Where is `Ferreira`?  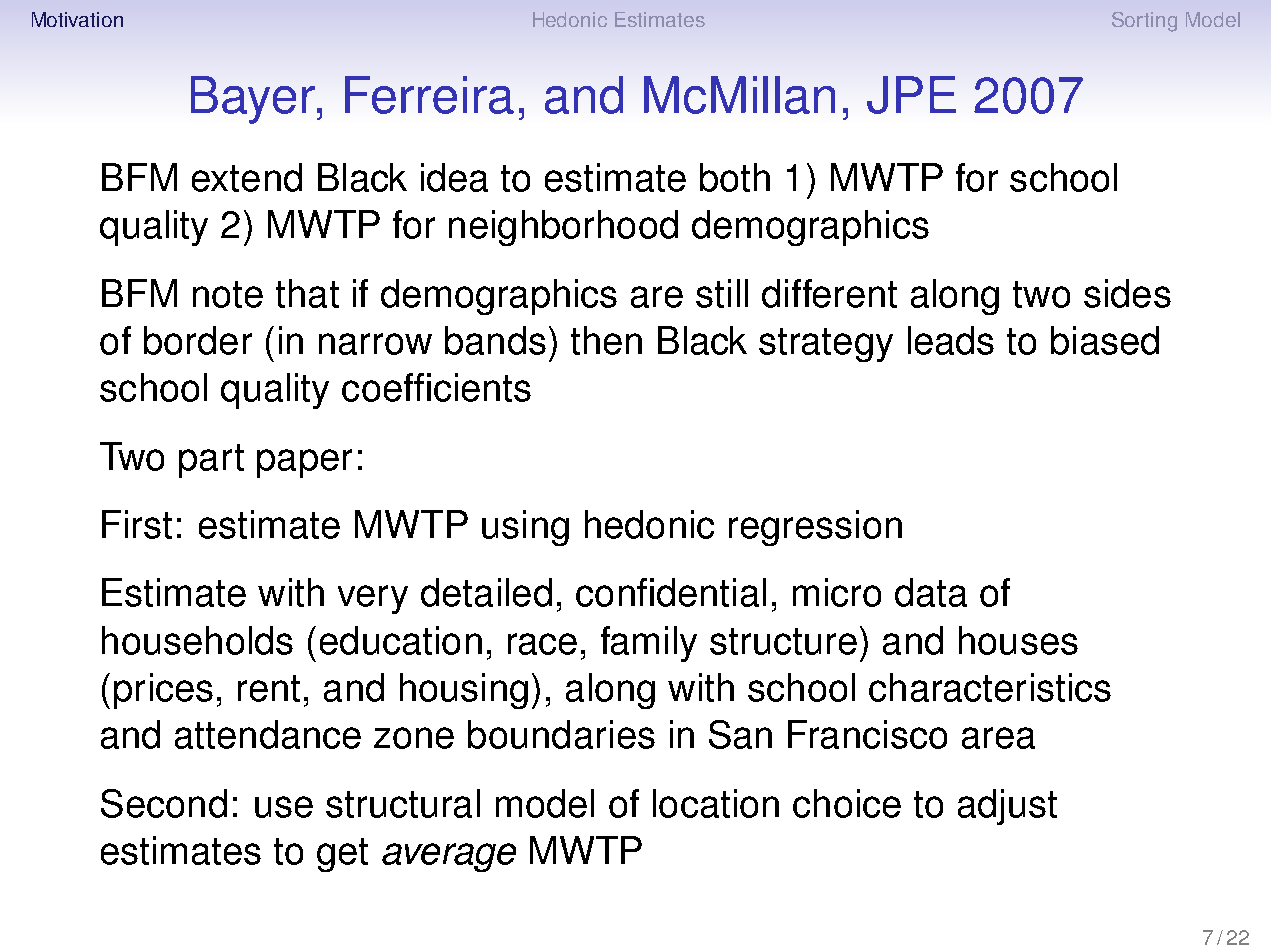 Ferreira is located at coordinates (429, 95).
